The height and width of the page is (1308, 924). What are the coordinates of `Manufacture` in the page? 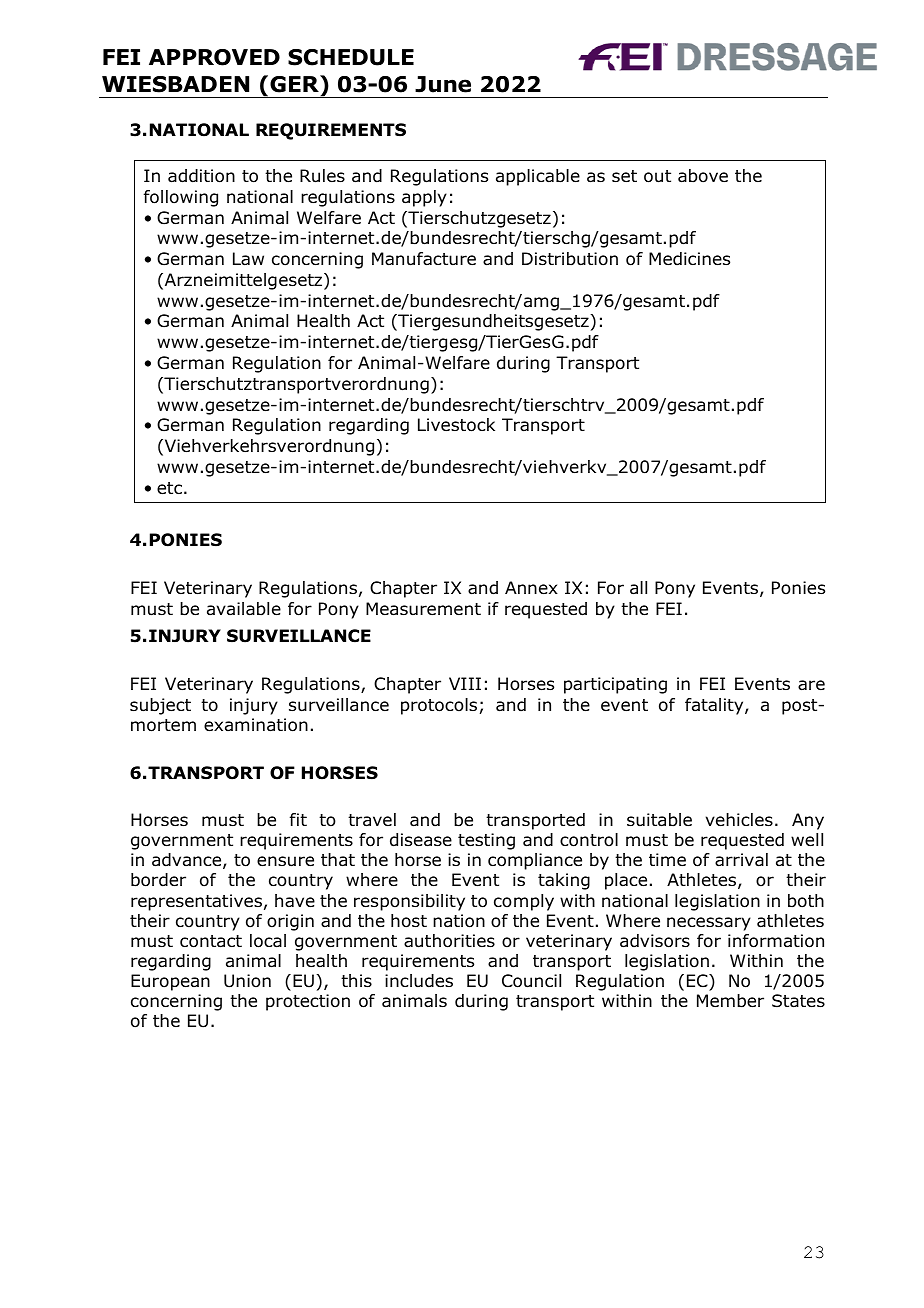 It's located at (424, 259).
